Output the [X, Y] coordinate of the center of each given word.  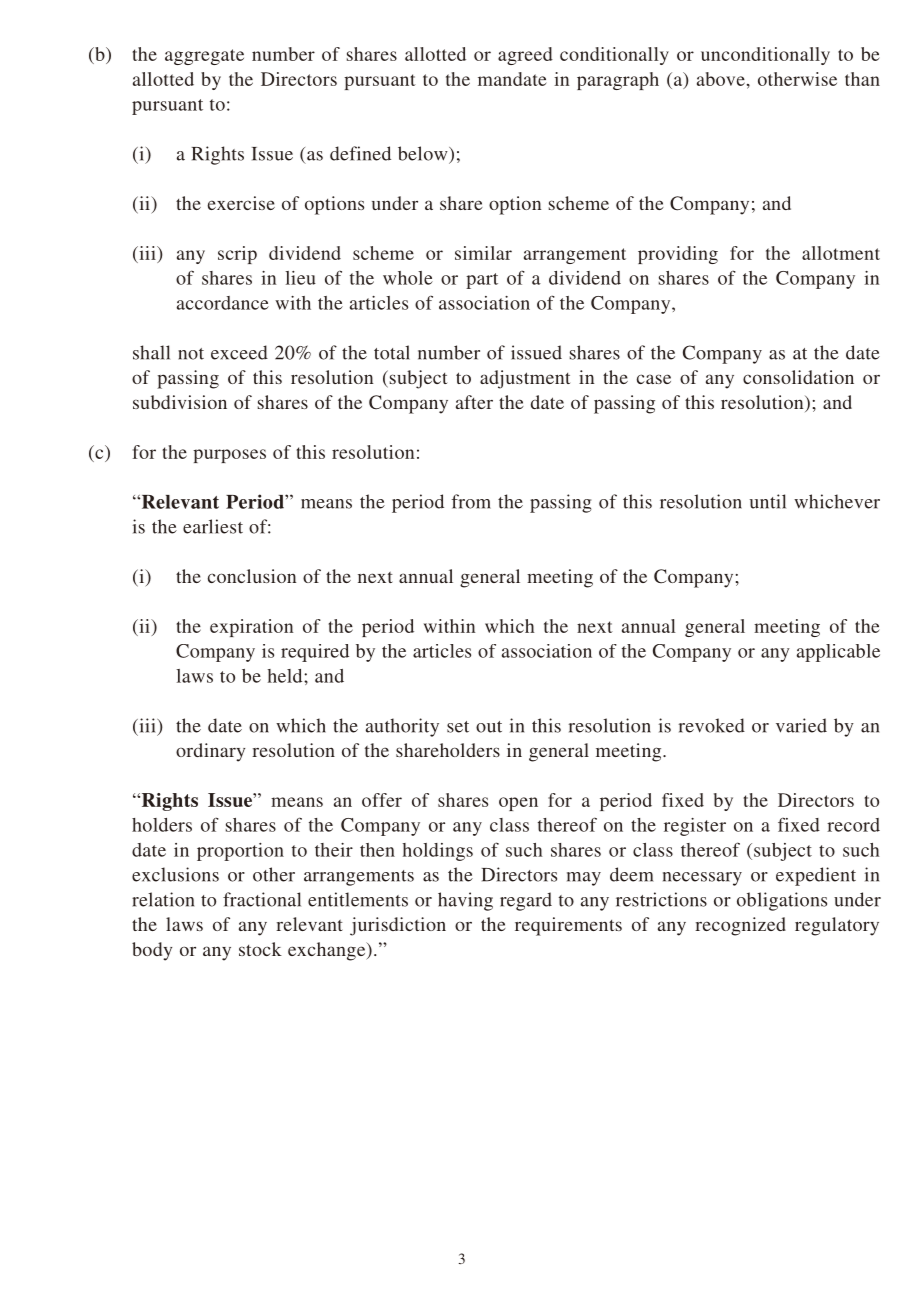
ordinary [210, 752]
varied [801, 725]
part [482, 281]
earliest [213, 526]
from [471, 501]
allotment [841, 253]
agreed [525, 56]
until [768, 501]
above [721, 79]
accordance [223, 303]
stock [260, 949]
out [489, 727]
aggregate [204, 57]
